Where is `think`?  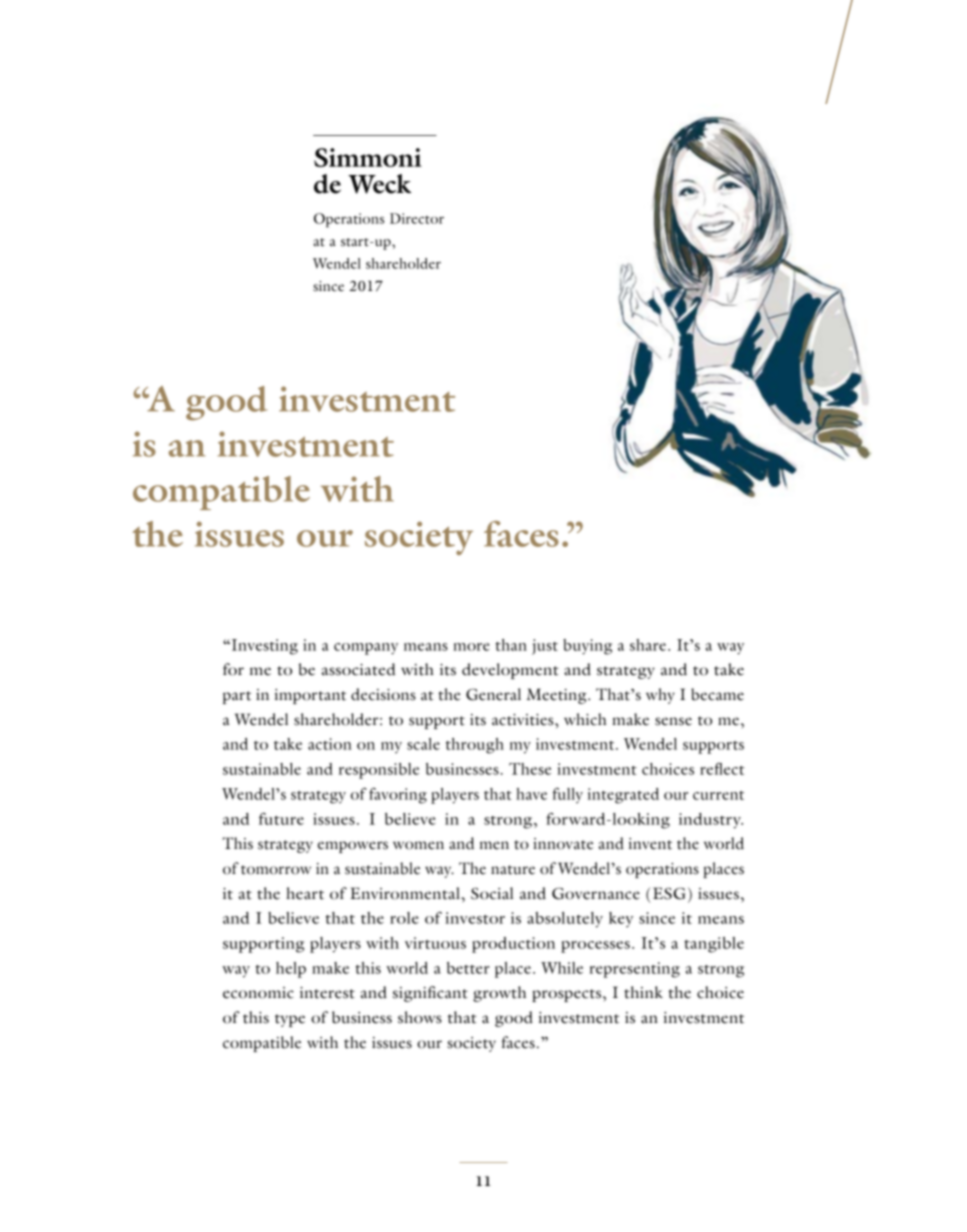
think is located at coordinates (643, 992).
